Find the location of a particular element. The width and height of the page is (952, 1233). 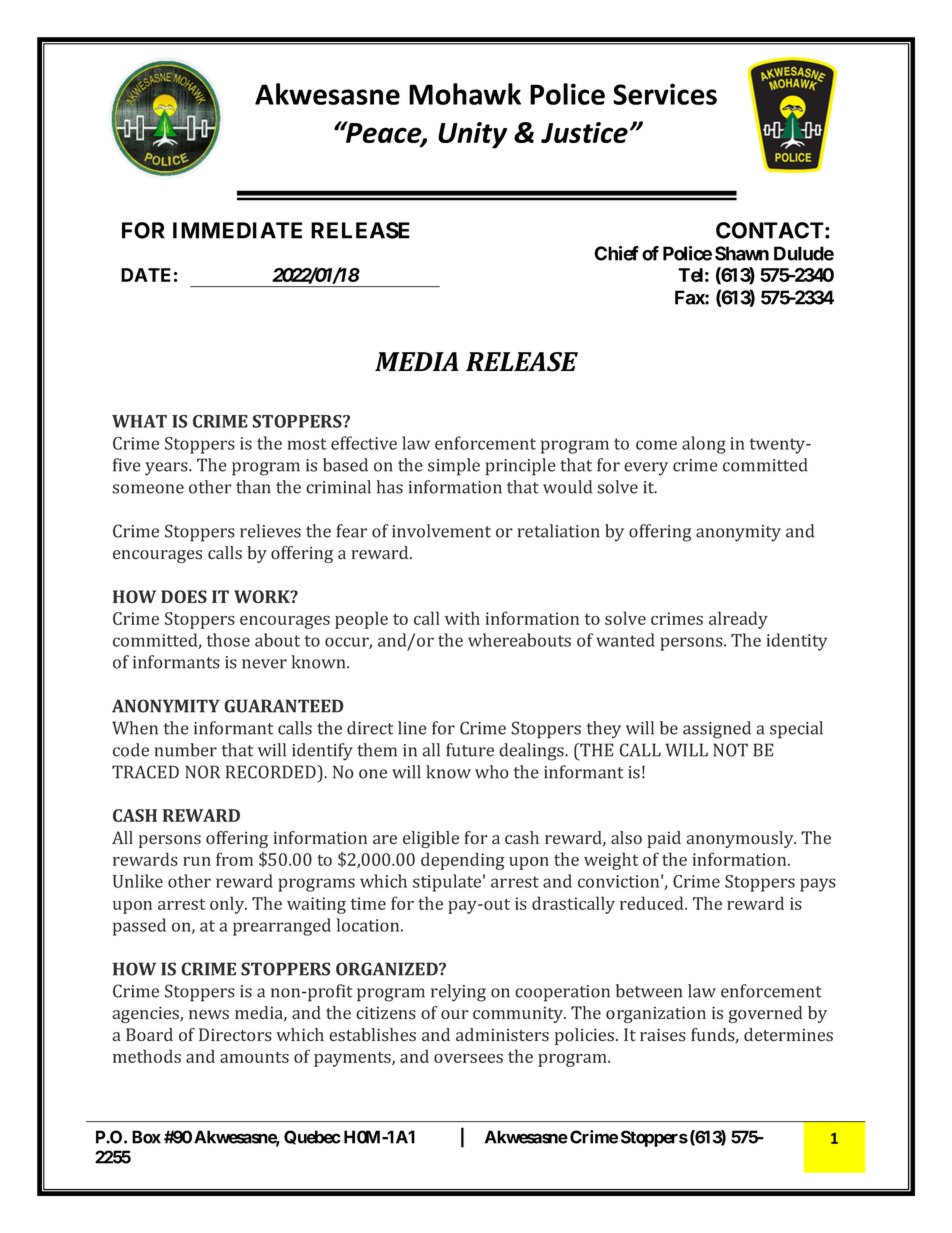

run is located at coordinates (197, 861).
